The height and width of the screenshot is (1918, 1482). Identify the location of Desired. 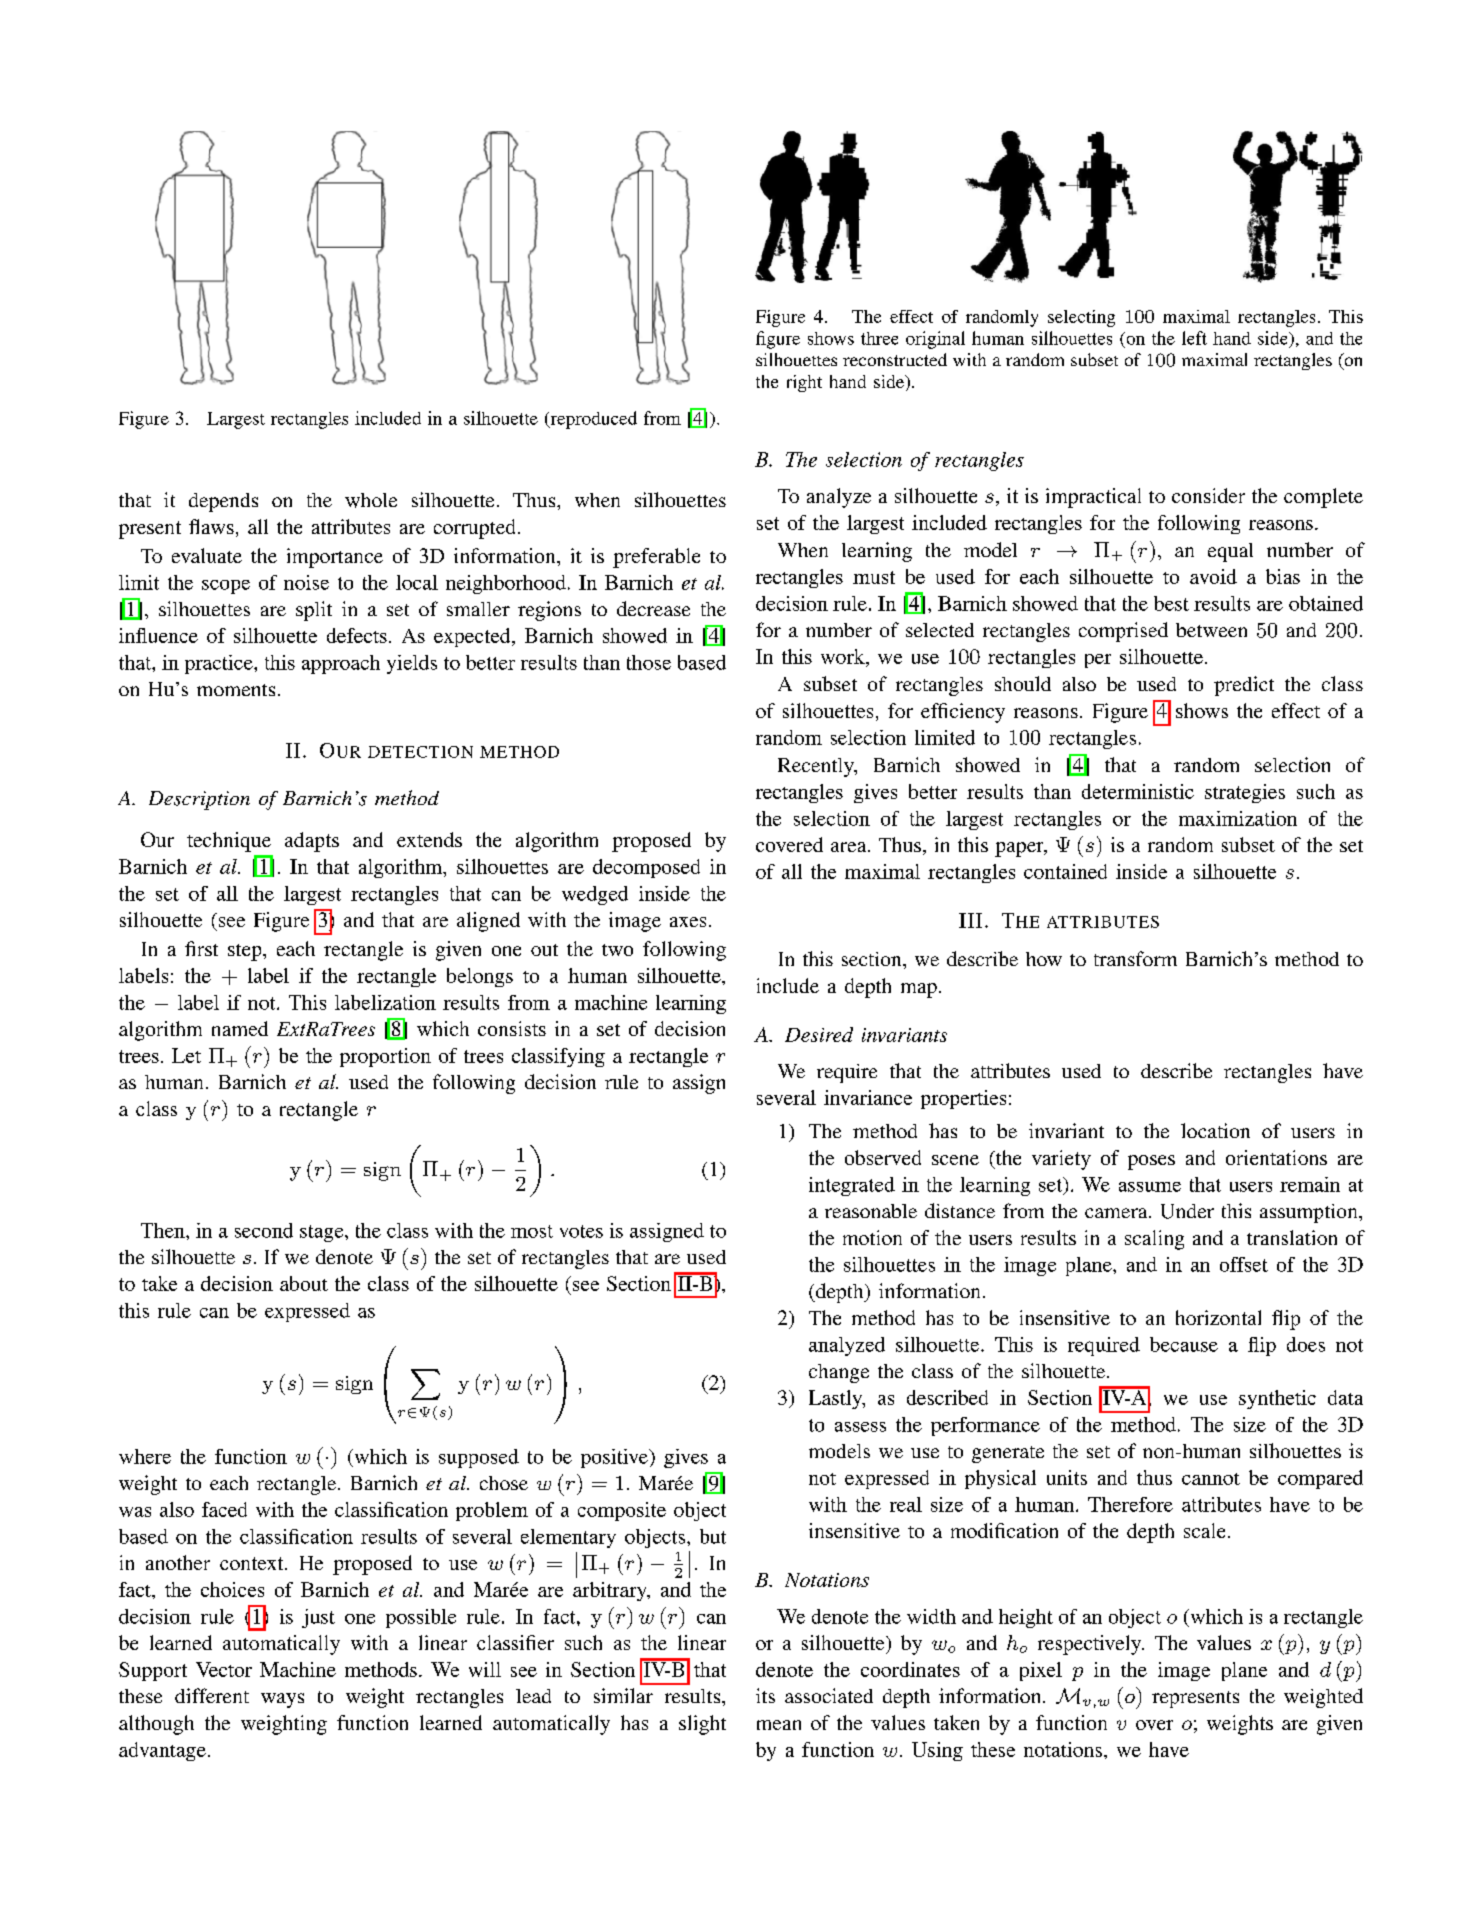
(819, 1034).
